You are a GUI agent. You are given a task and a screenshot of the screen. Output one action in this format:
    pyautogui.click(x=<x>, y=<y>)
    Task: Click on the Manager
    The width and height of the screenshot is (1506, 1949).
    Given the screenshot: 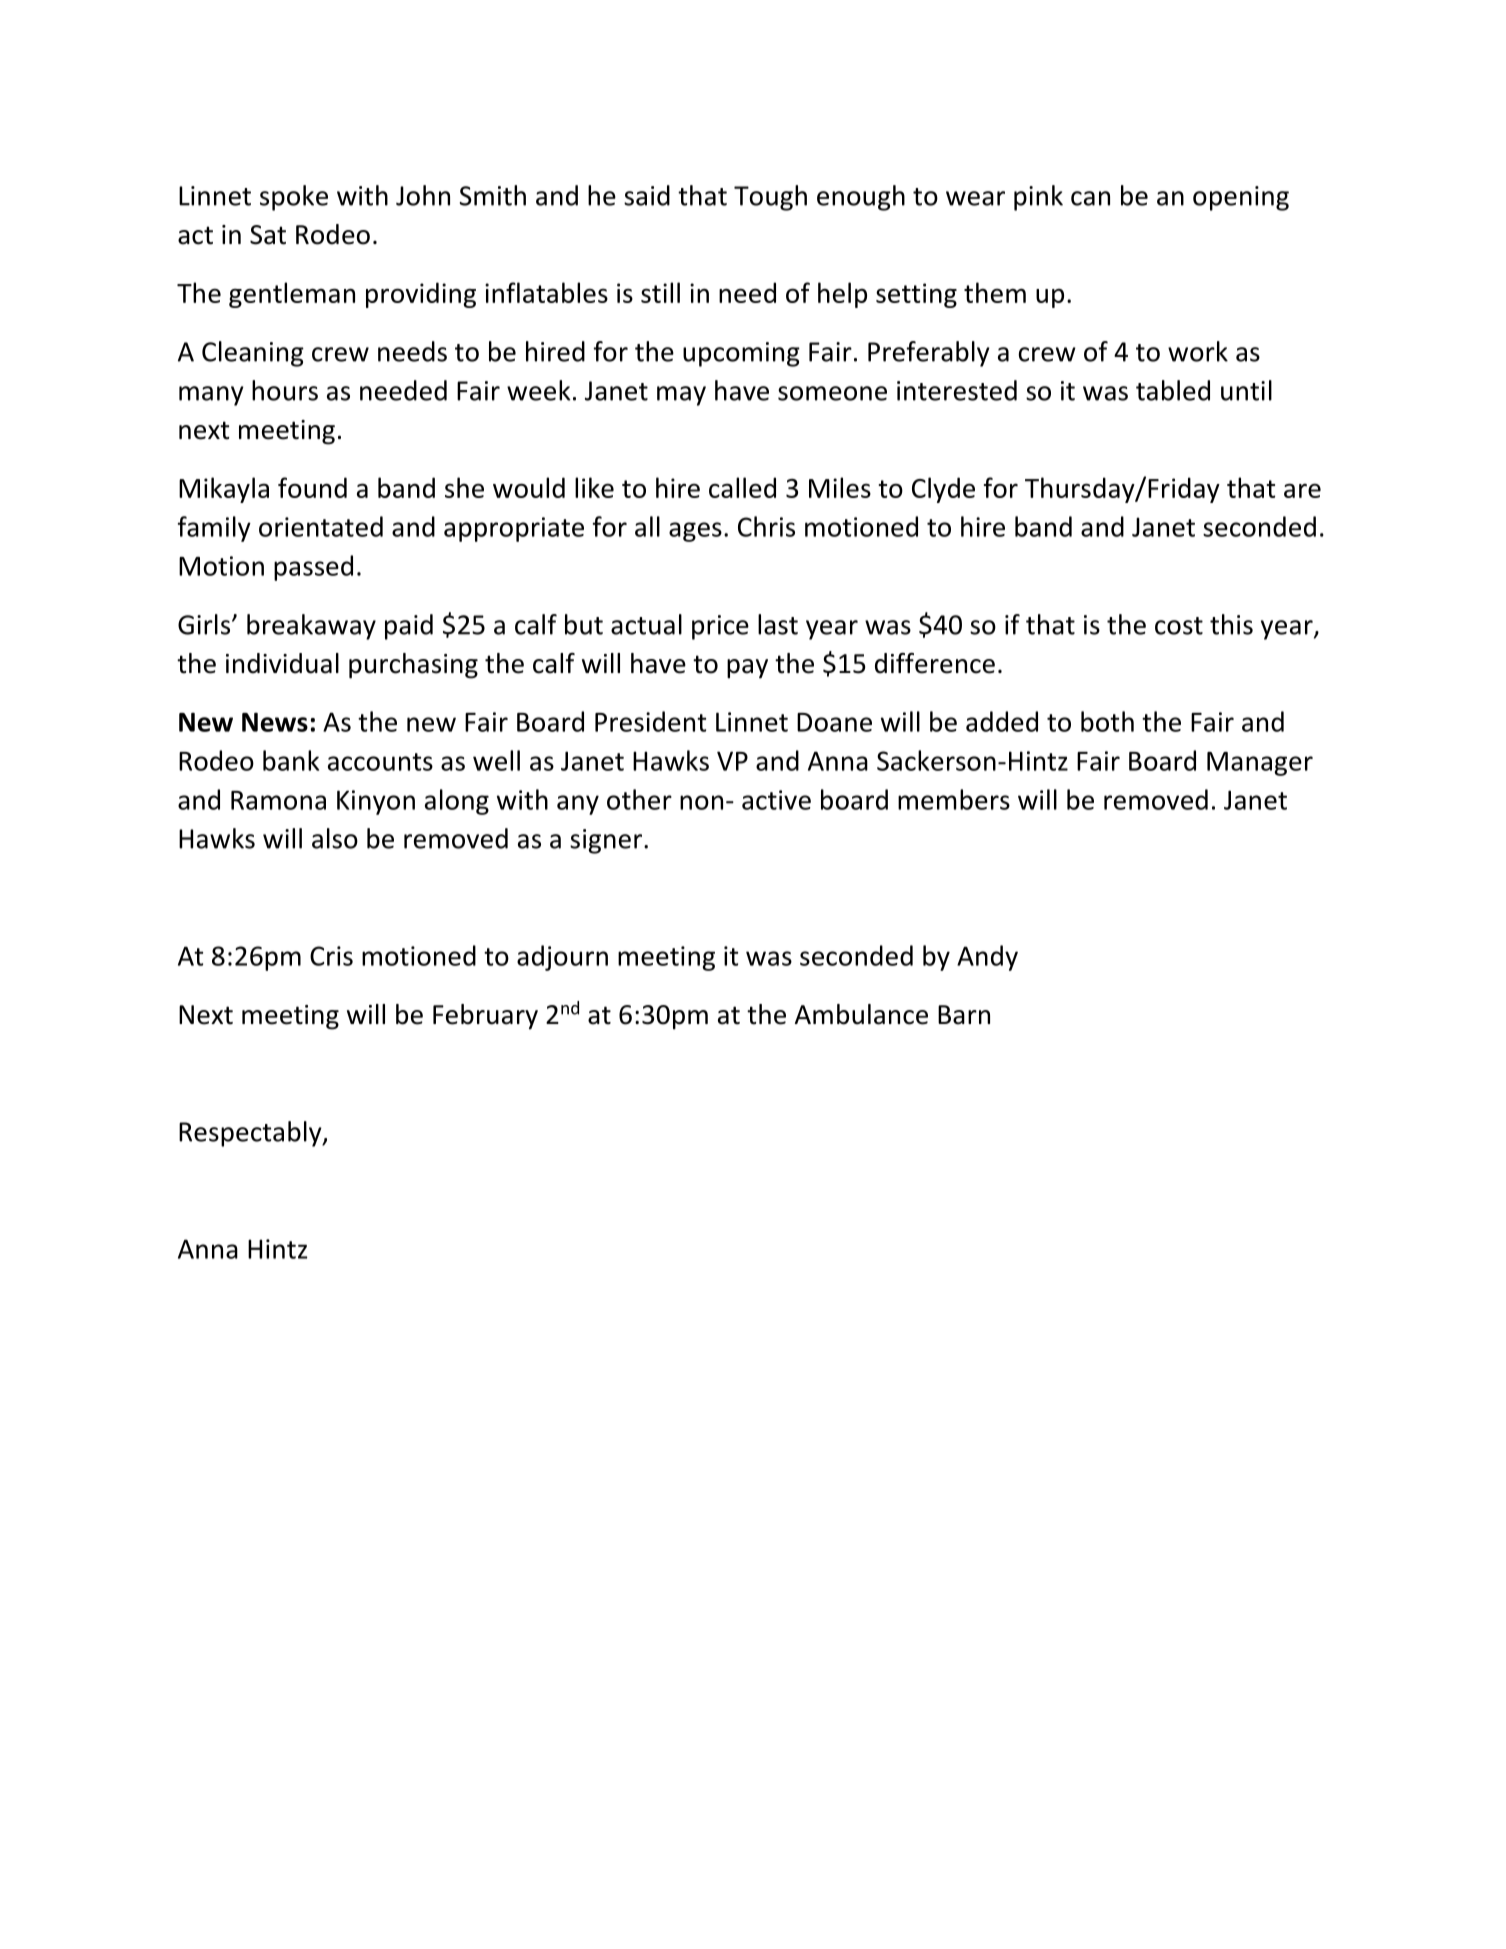 What is the action you would take?
    pyautogui.click(x=1260, y=764)
